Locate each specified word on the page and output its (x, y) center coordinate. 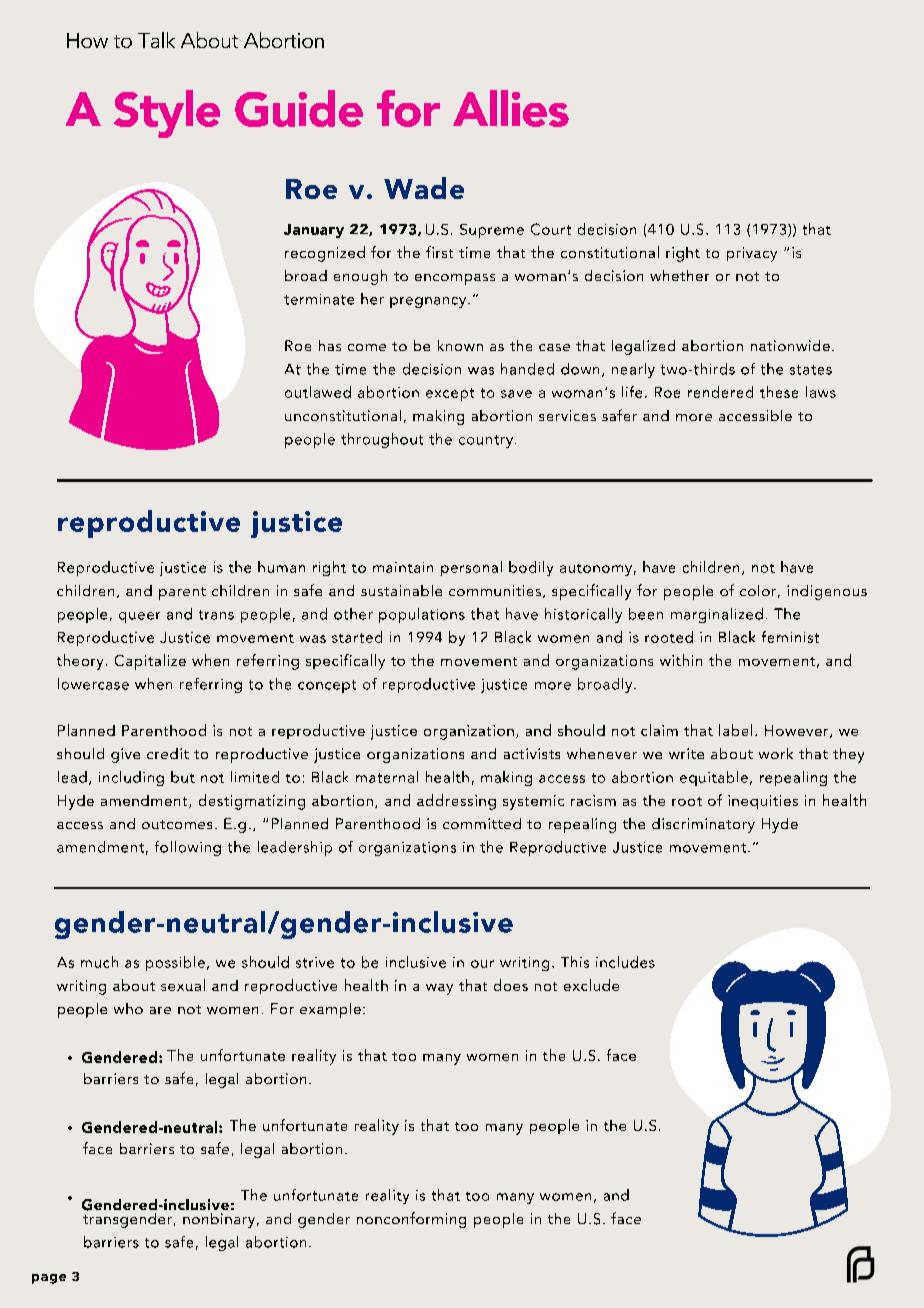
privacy (752, 254)
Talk (156, 40)
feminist (790, 637)
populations (422, 615)
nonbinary (220, 1220)
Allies (511, 108)
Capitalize (150, 662)
